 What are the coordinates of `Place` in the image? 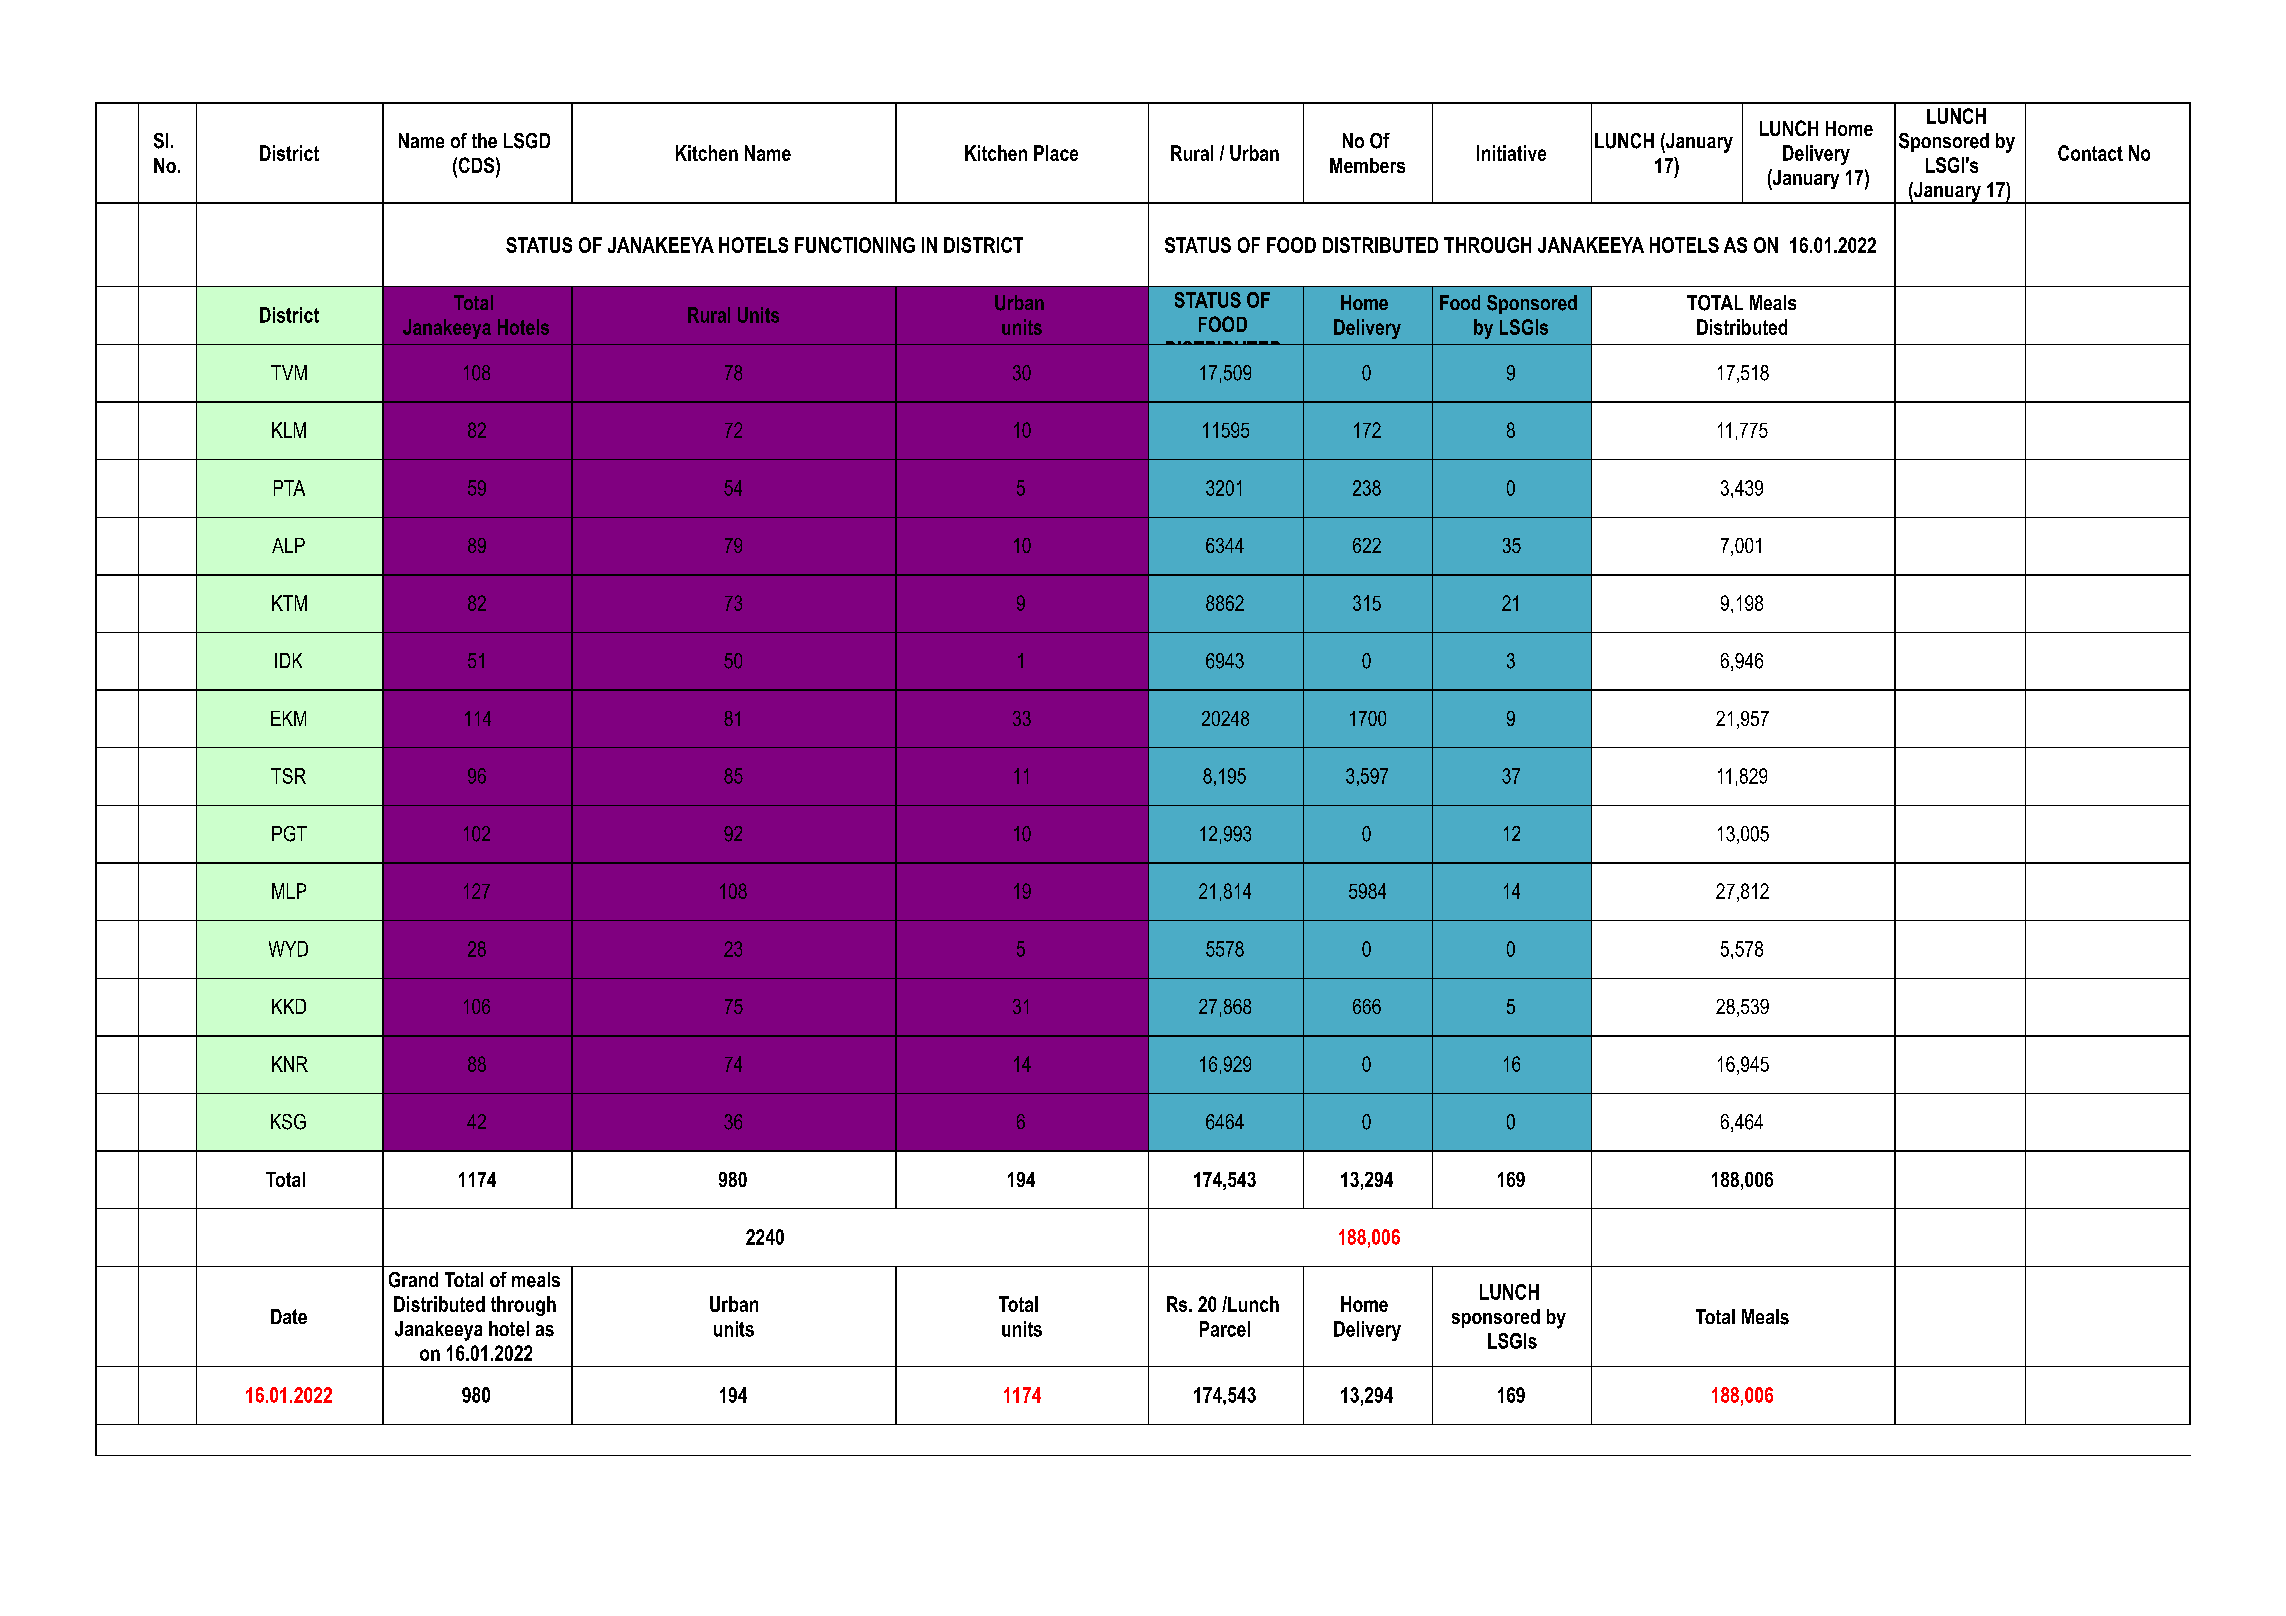 It's located at (1056, 153).
